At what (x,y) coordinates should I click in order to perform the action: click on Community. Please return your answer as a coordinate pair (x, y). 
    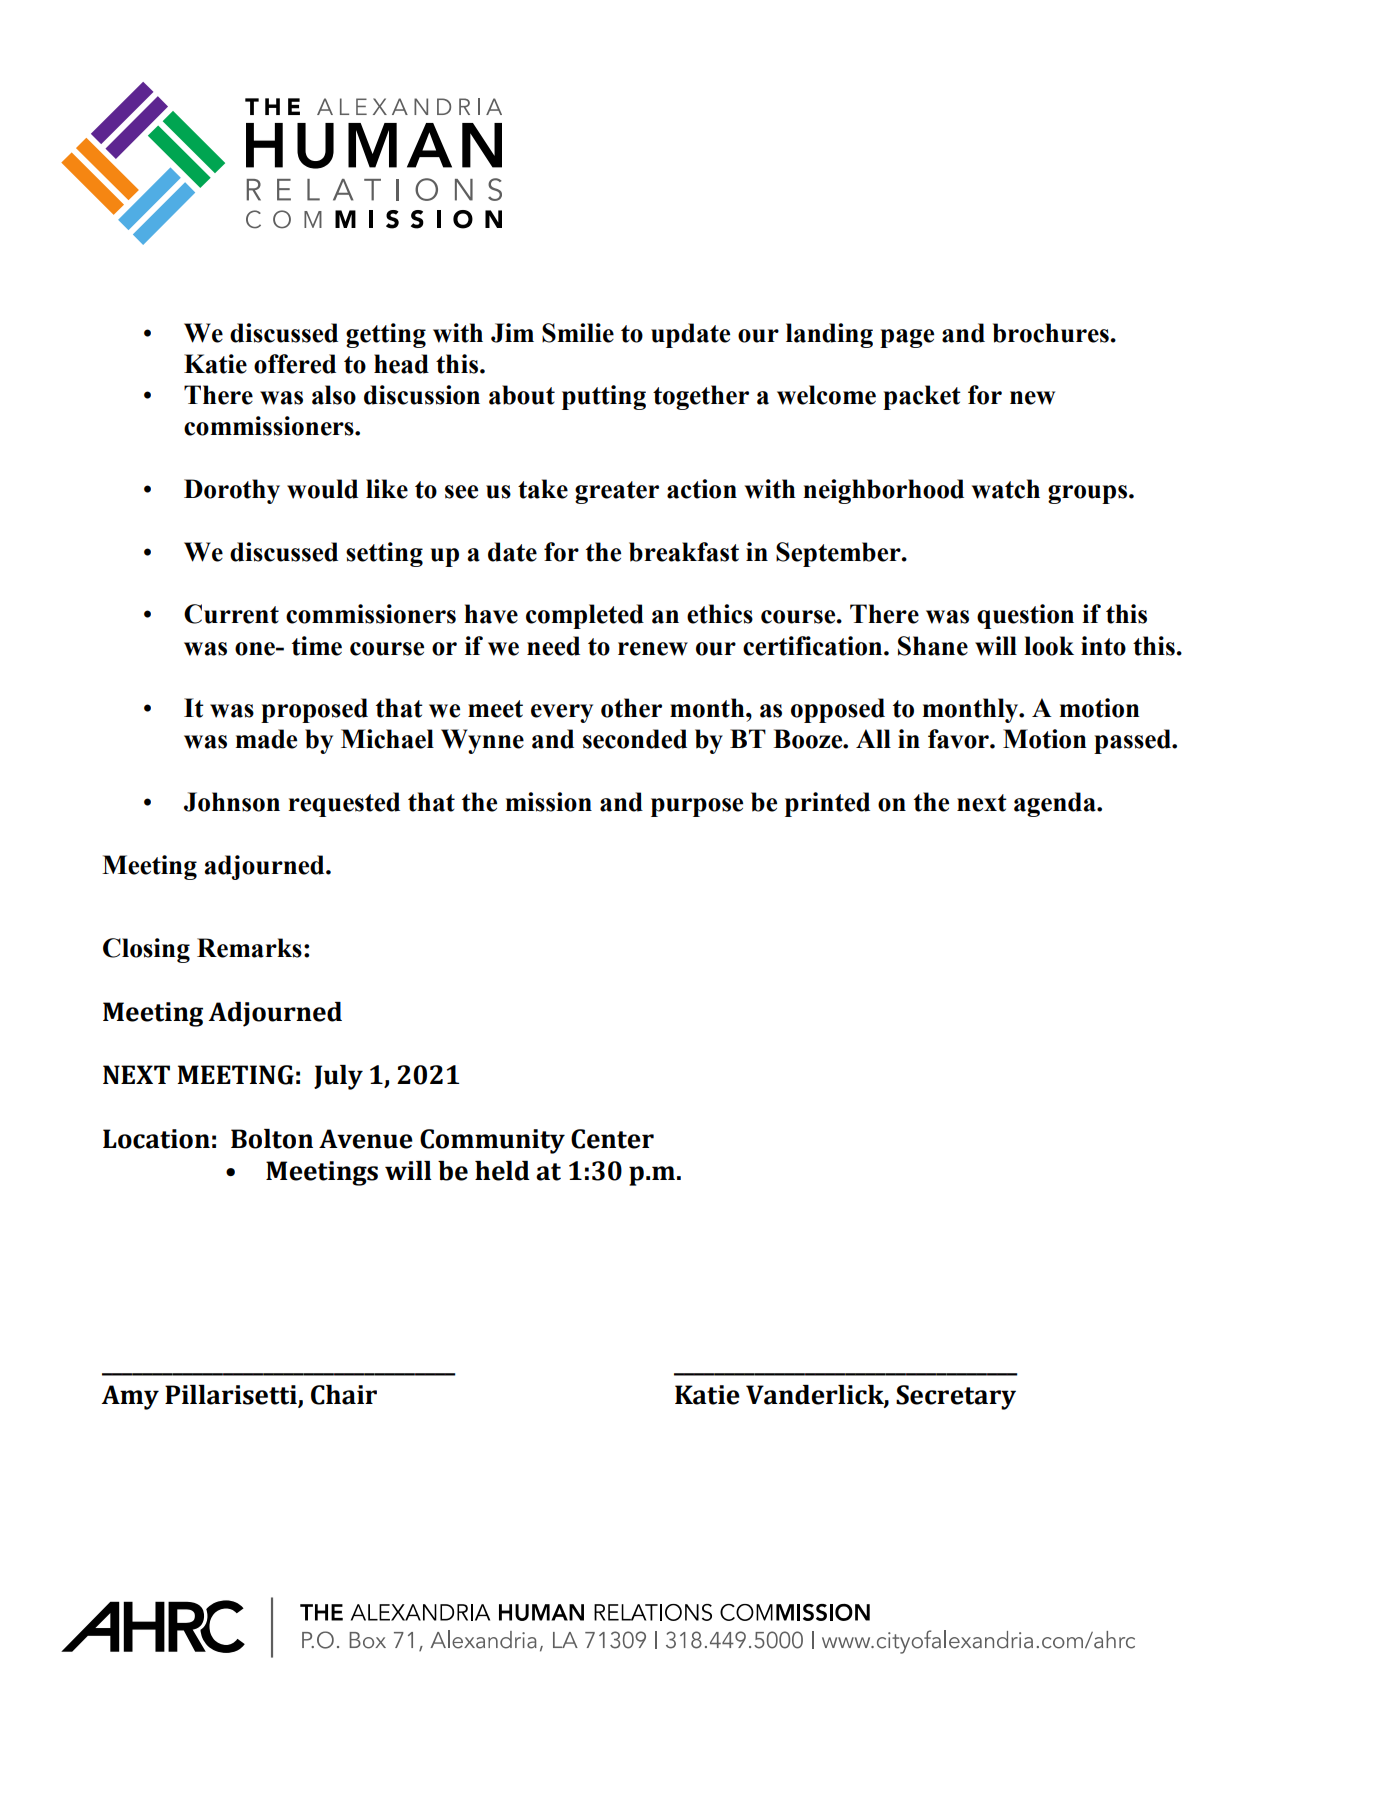
    Looking at the image, I should click on (492, 1141).
